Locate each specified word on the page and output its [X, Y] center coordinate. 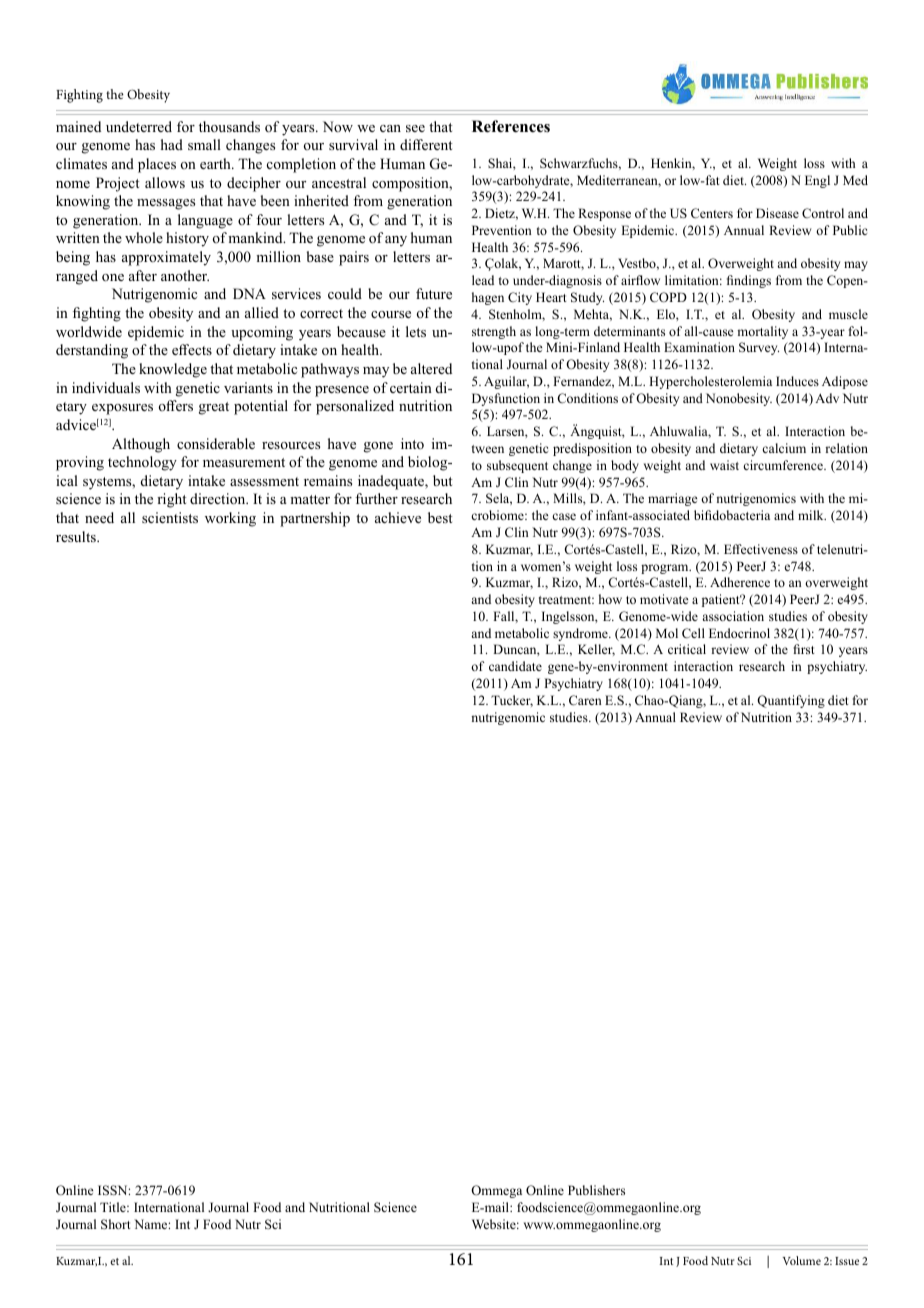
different [426, 144]
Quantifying [791, 701]
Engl [817, 181]
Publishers [596, 1190]
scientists [170, 517]
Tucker [512, 701]
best [440, 517]
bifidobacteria [732, 515]
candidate [515, 666]
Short [116, 1224]
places [157, 165]
